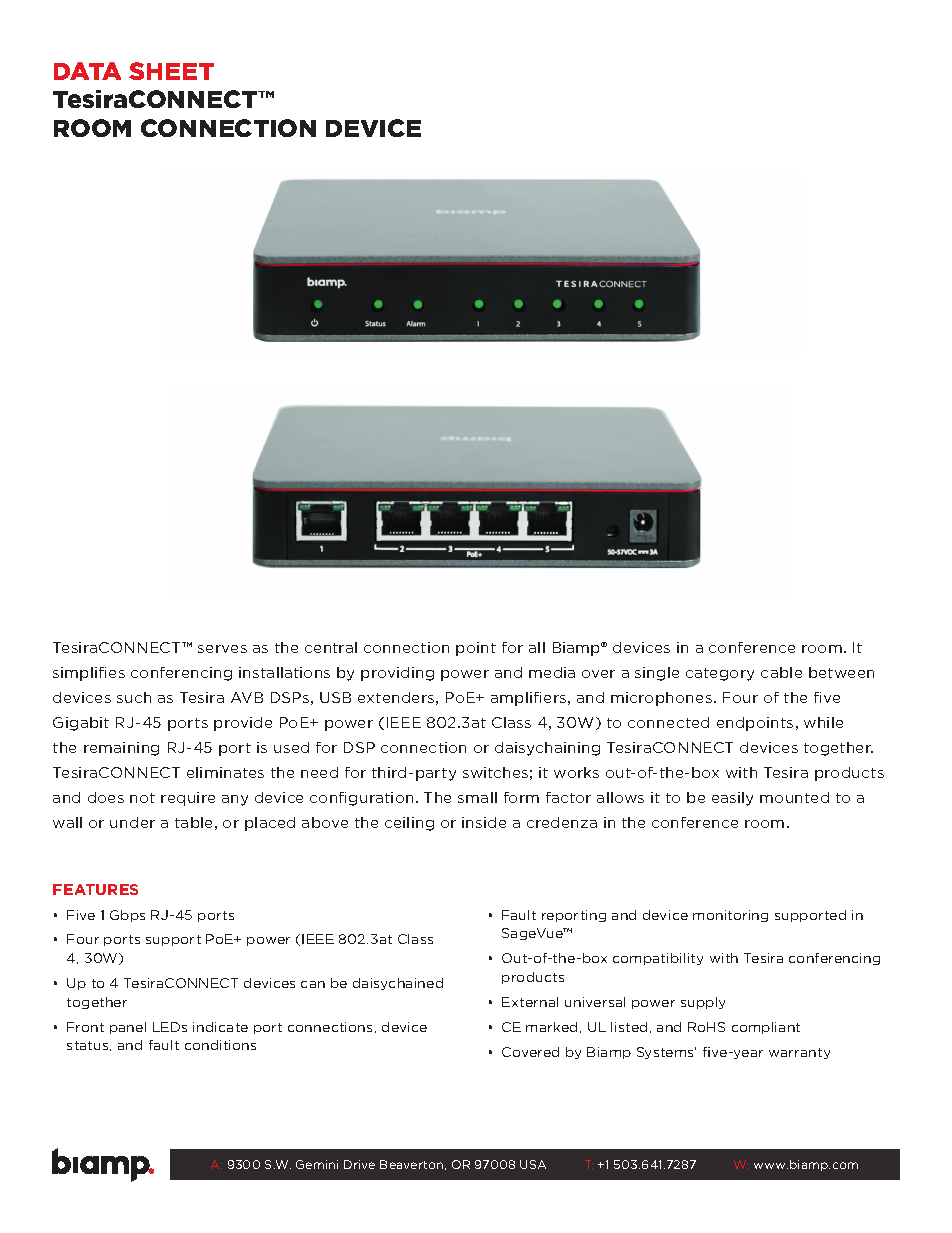 Image resolution: width=952 pixels, height=1233 pixels. I want to click on conditions, so click(220, 1045).
